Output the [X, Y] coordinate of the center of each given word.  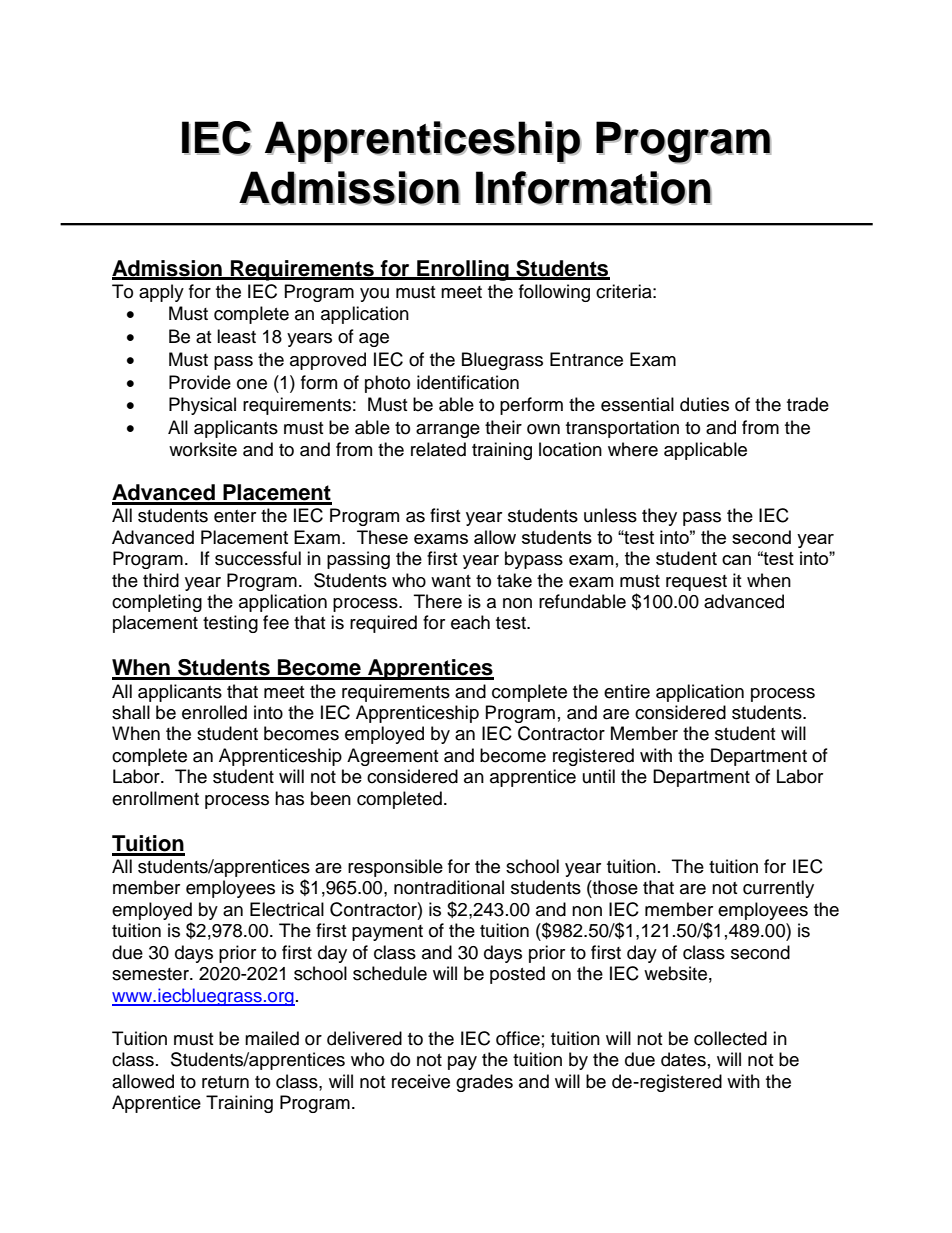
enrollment [155, 798]
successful [258, 558]
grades [484, 1083]
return [225, 1082]
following [554, 293]
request [696, 583]
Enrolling [463, 270]
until [599, 776]
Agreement [392, 757]
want [451, 581]
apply [161, 293]
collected [730, 1038]
